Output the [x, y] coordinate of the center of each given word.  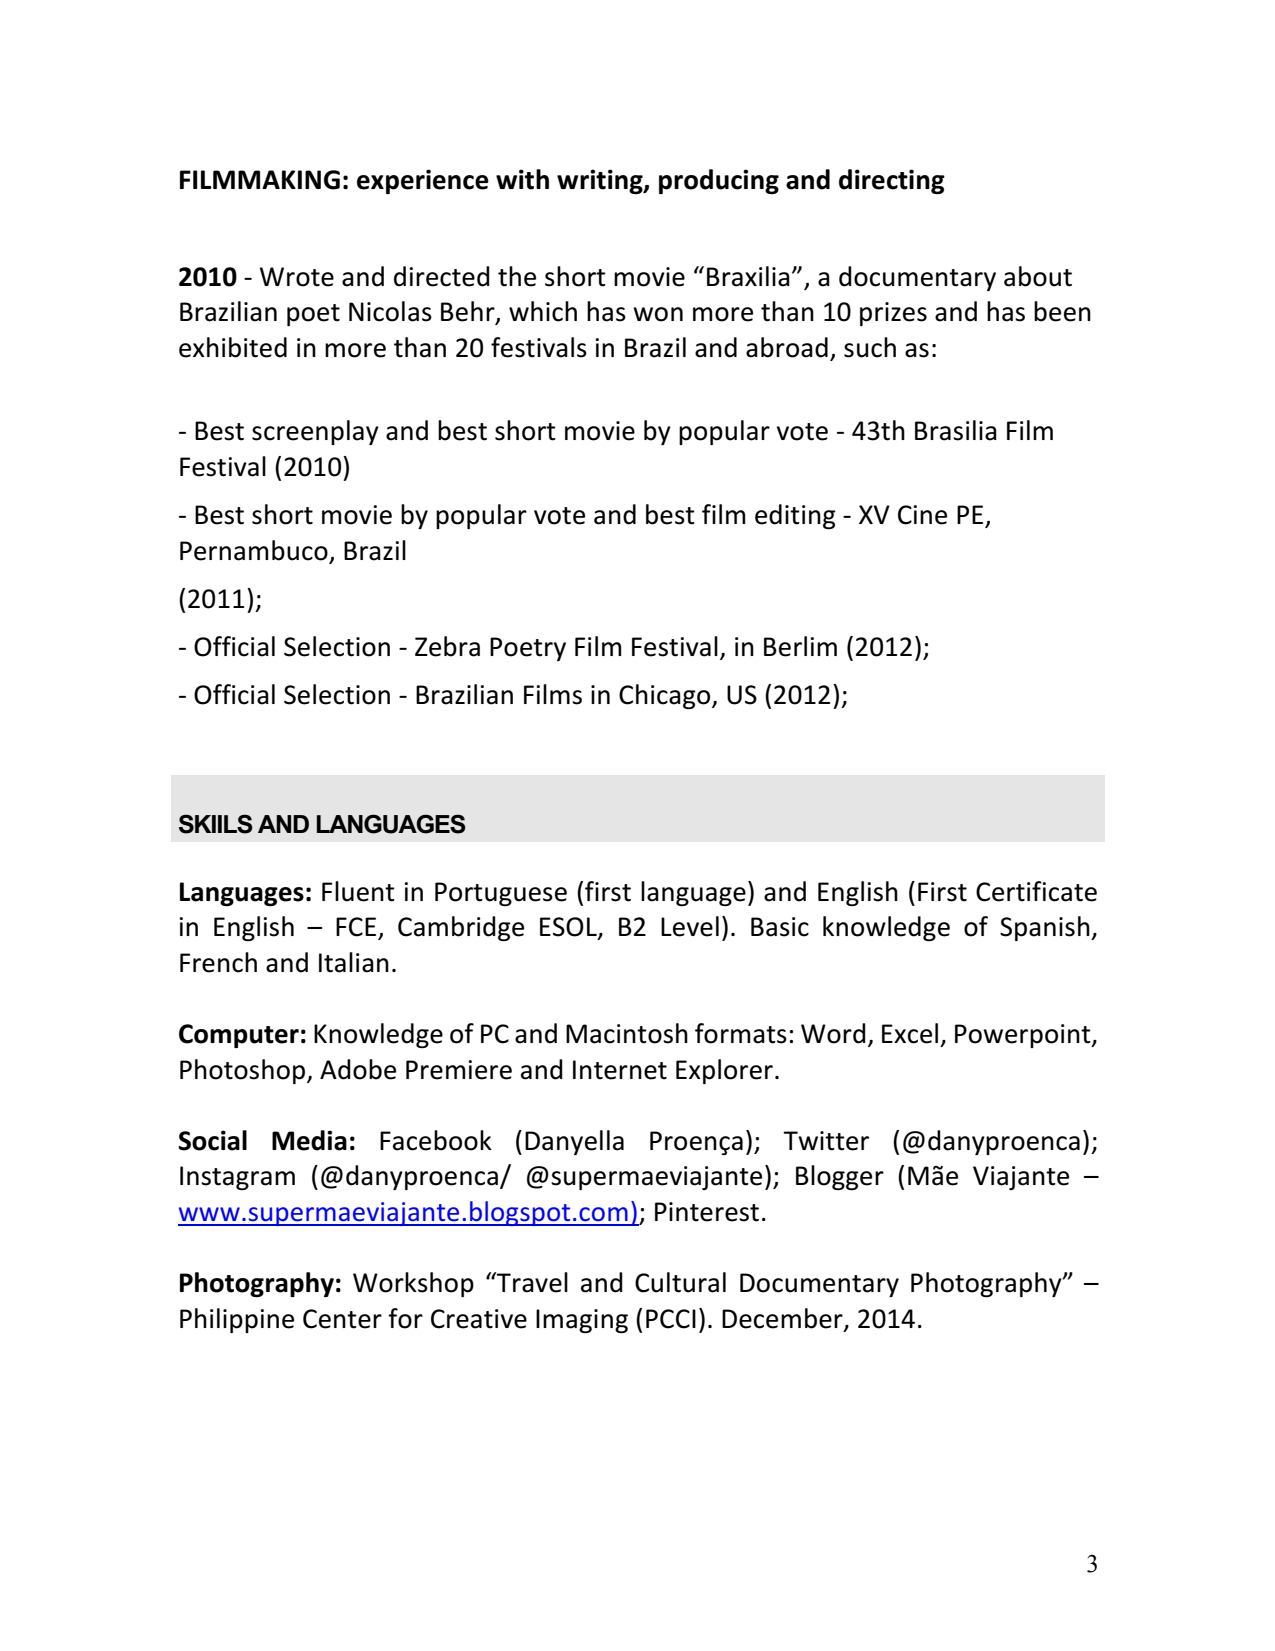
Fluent [358, 891]
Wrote [297, 277]
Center [342, 1319]
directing [892, 181]
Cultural [680, 1282]
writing [601, 181]
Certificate [1036, 891]
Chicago [666, 696]
